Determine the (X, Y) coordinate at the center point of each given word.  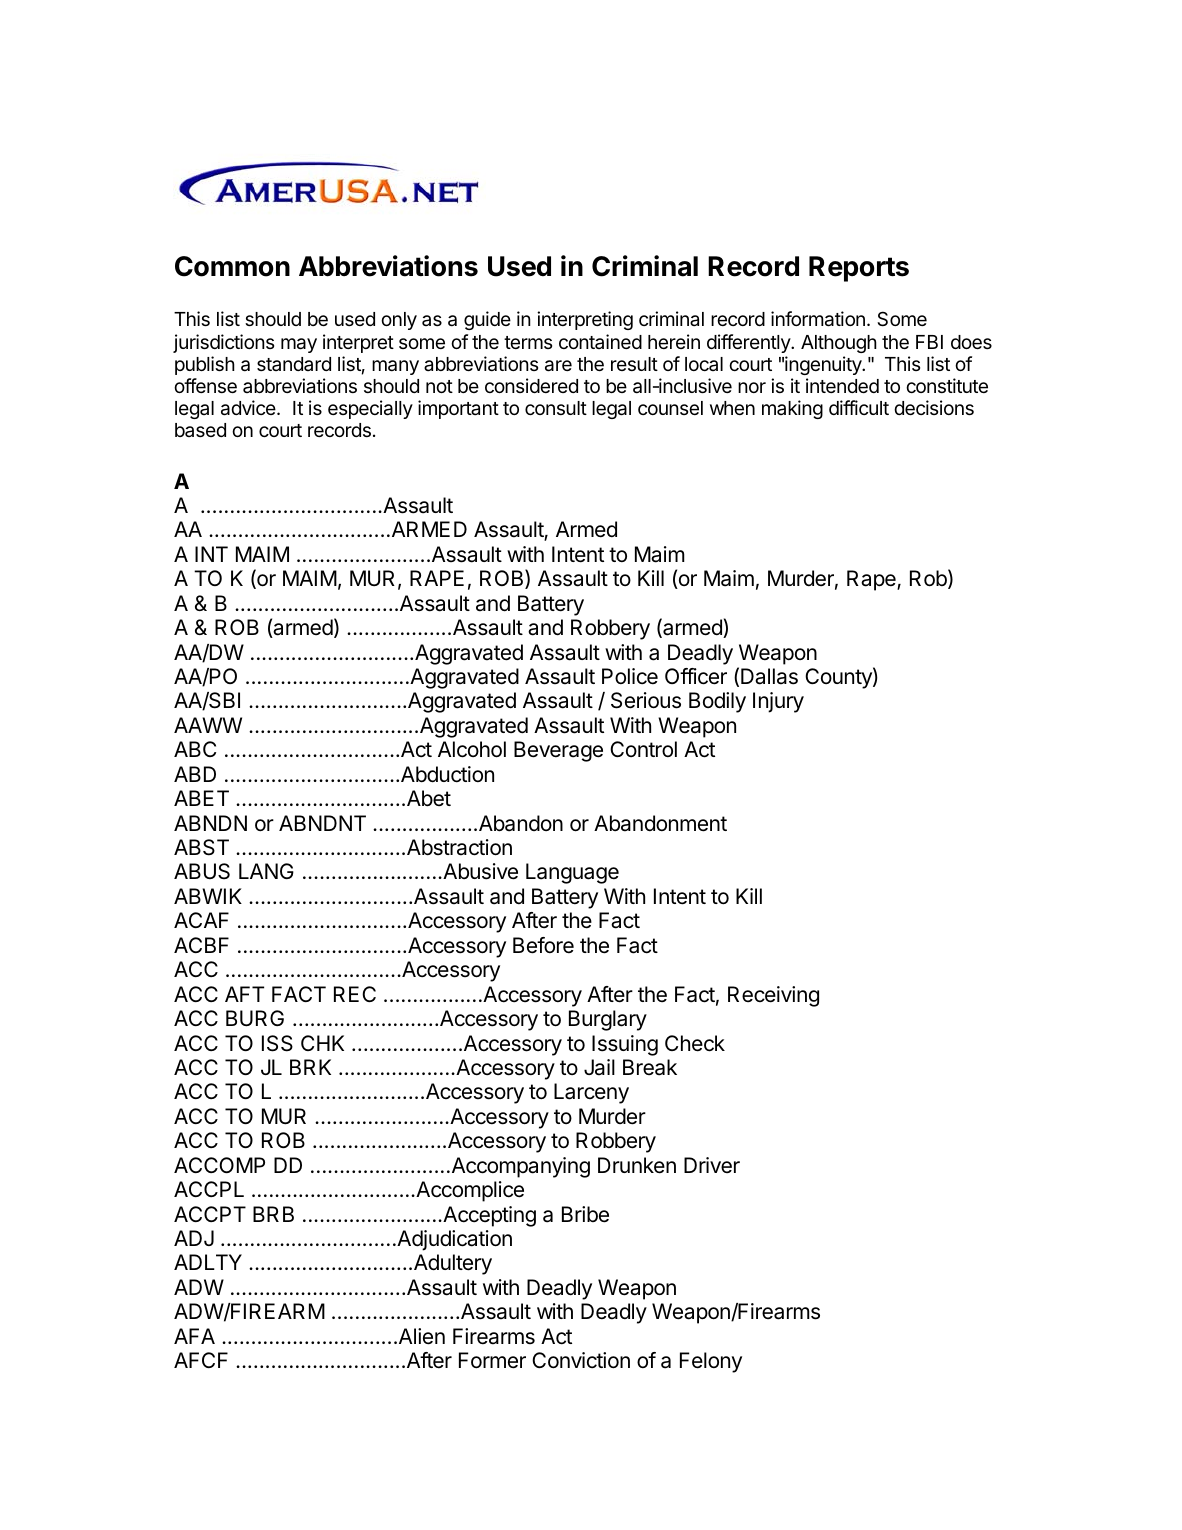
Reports (859, 269)
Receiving (773, 996)
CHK (322, 1043)
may (299, 345)
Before (543, 945)
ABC (195, 749)
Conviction (581, 1360)
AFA (194, 1336)
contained (600, 341)
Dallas (769, 676)
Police (630, 676)
